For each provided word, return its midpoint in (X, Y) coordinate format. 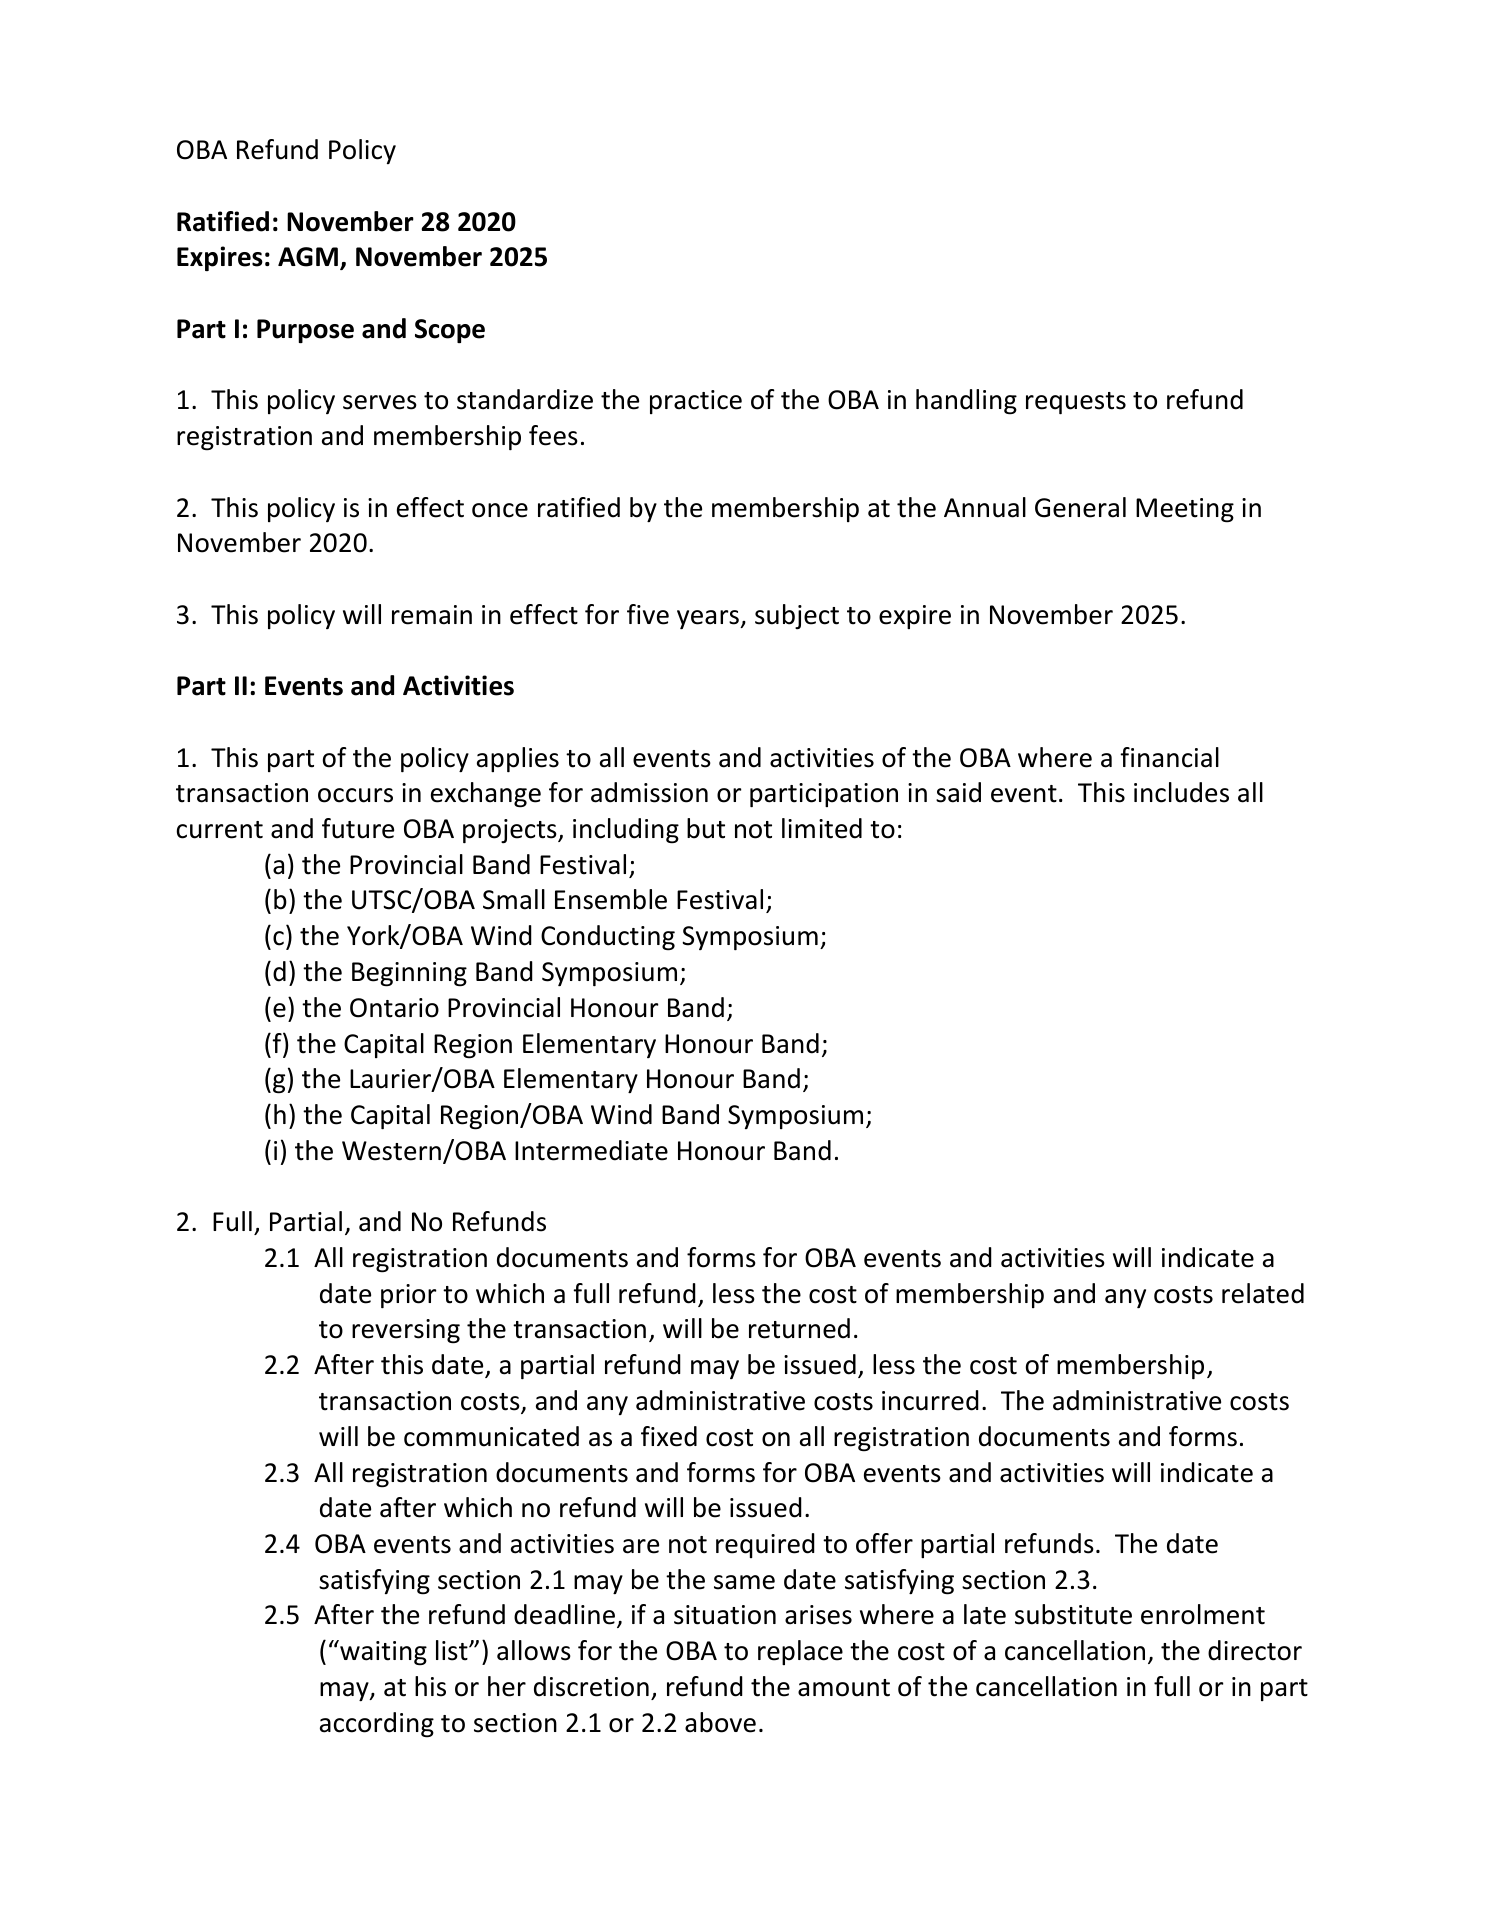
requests (1076, 403)
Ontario (394, 1008)
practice (696, 402)
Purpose (305, 331)
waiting (382, 1653)
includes (1181, 792)
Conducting (608, 938)
